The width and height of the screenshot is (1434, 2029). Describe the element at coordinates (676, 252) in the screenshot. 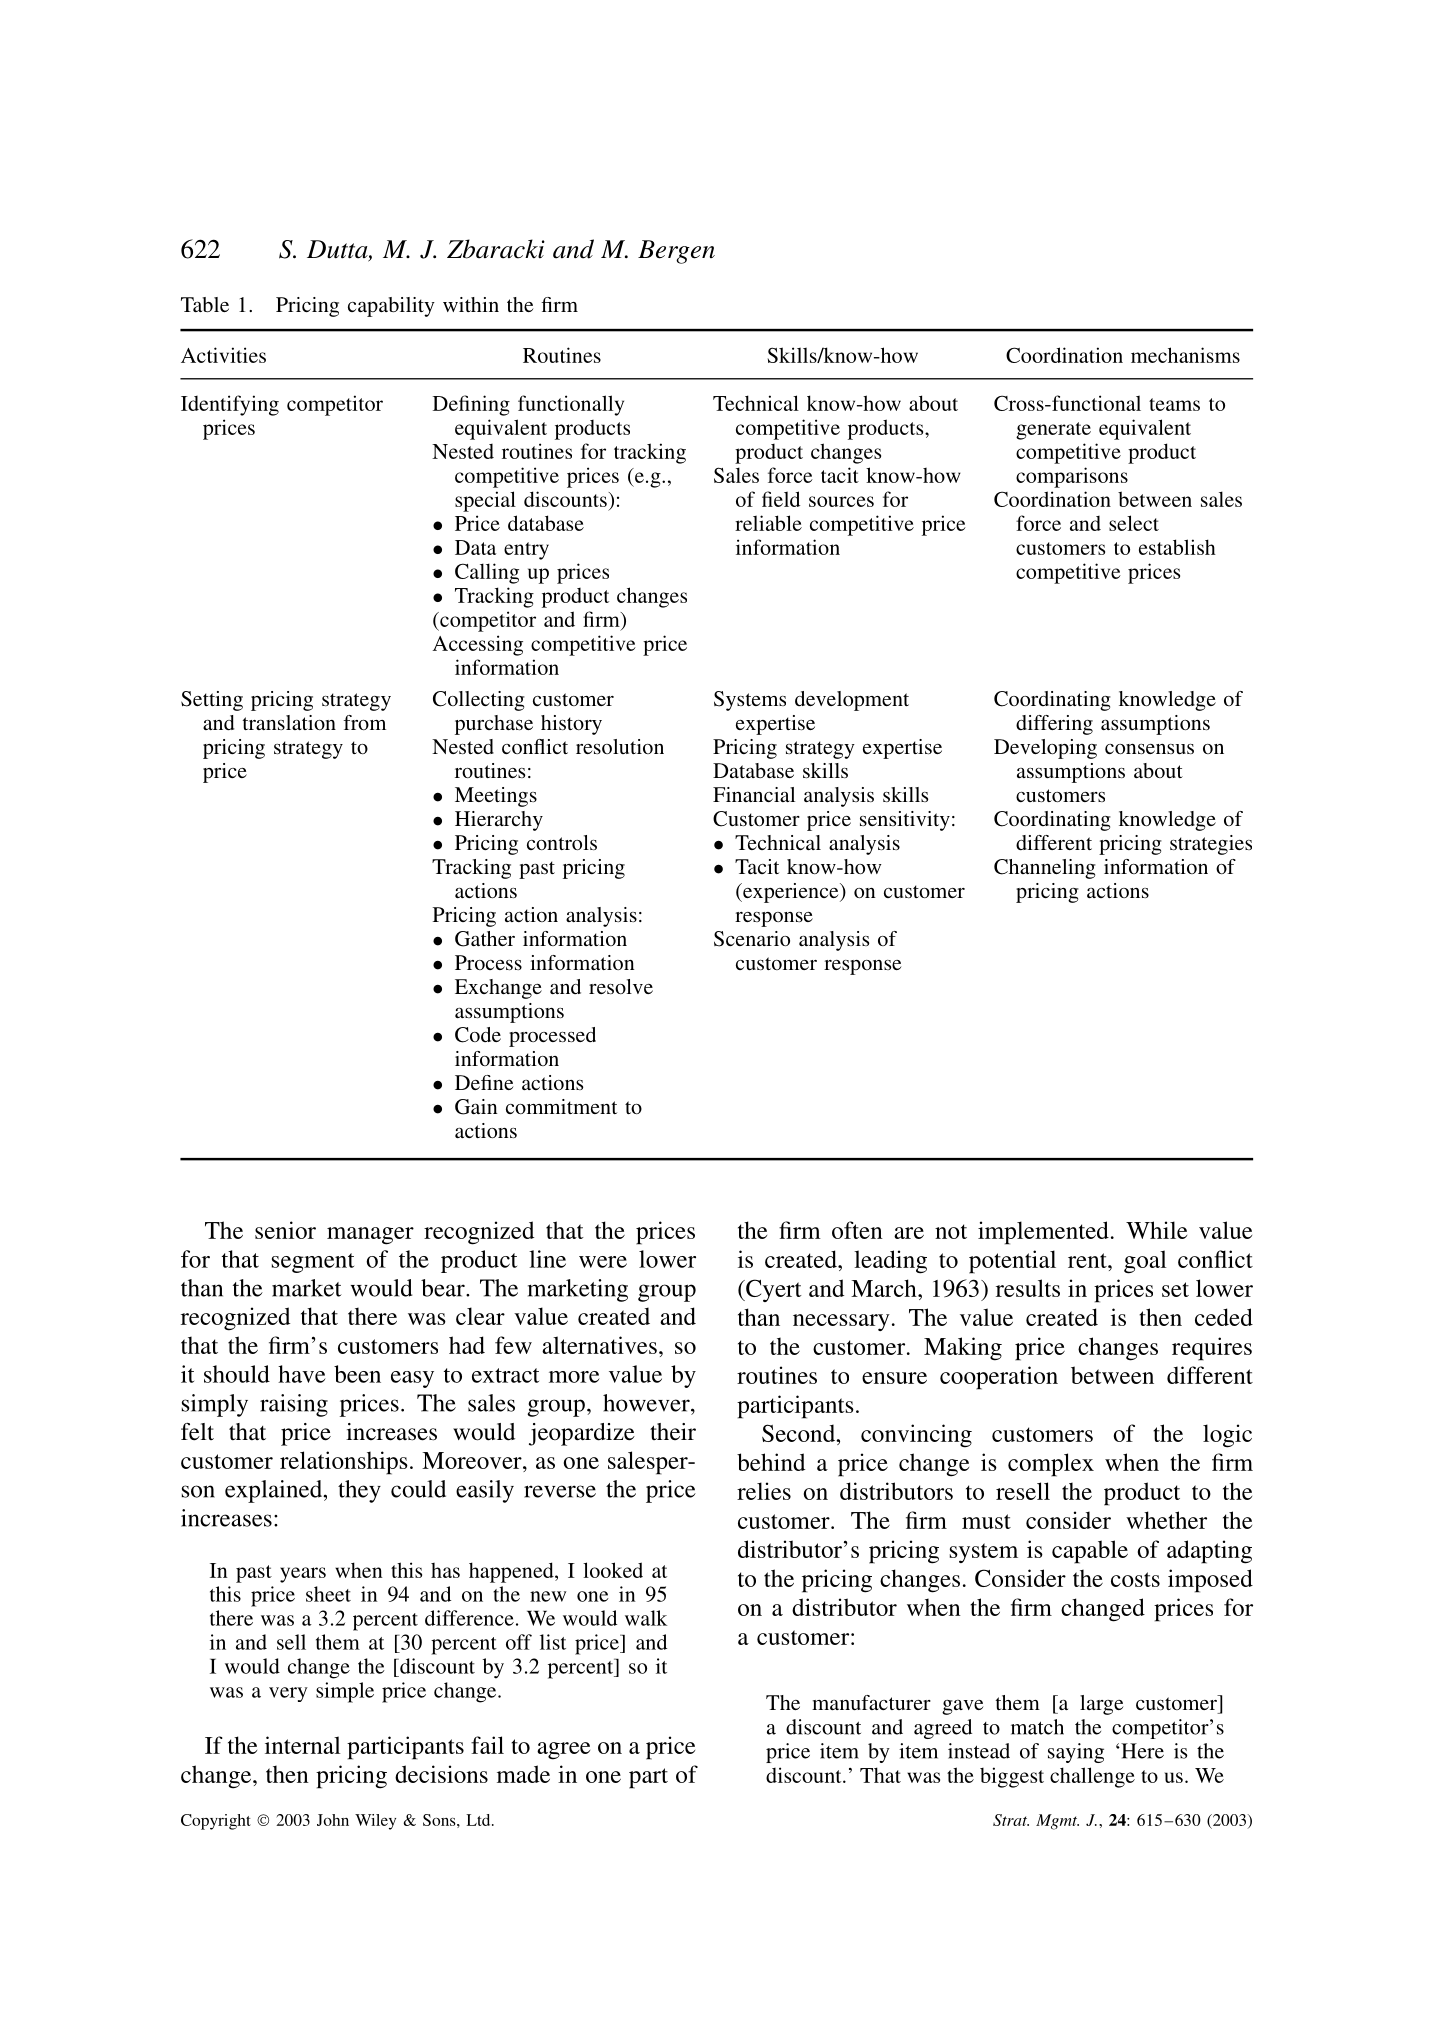

I see `Bergen` at that location.
